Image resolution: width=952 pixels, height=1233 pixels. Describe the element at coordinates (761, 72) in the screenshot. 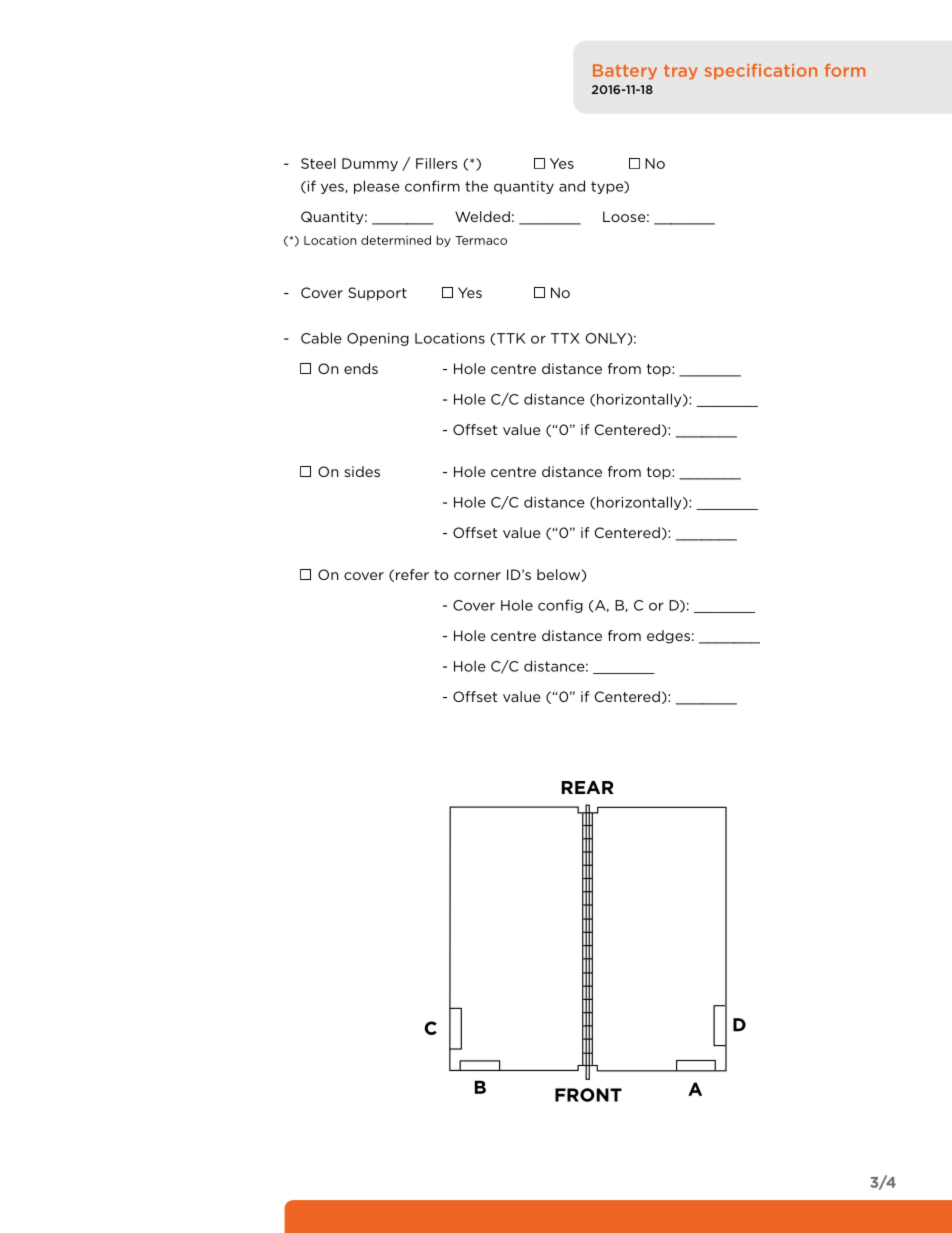

I see `specification` at that location.
